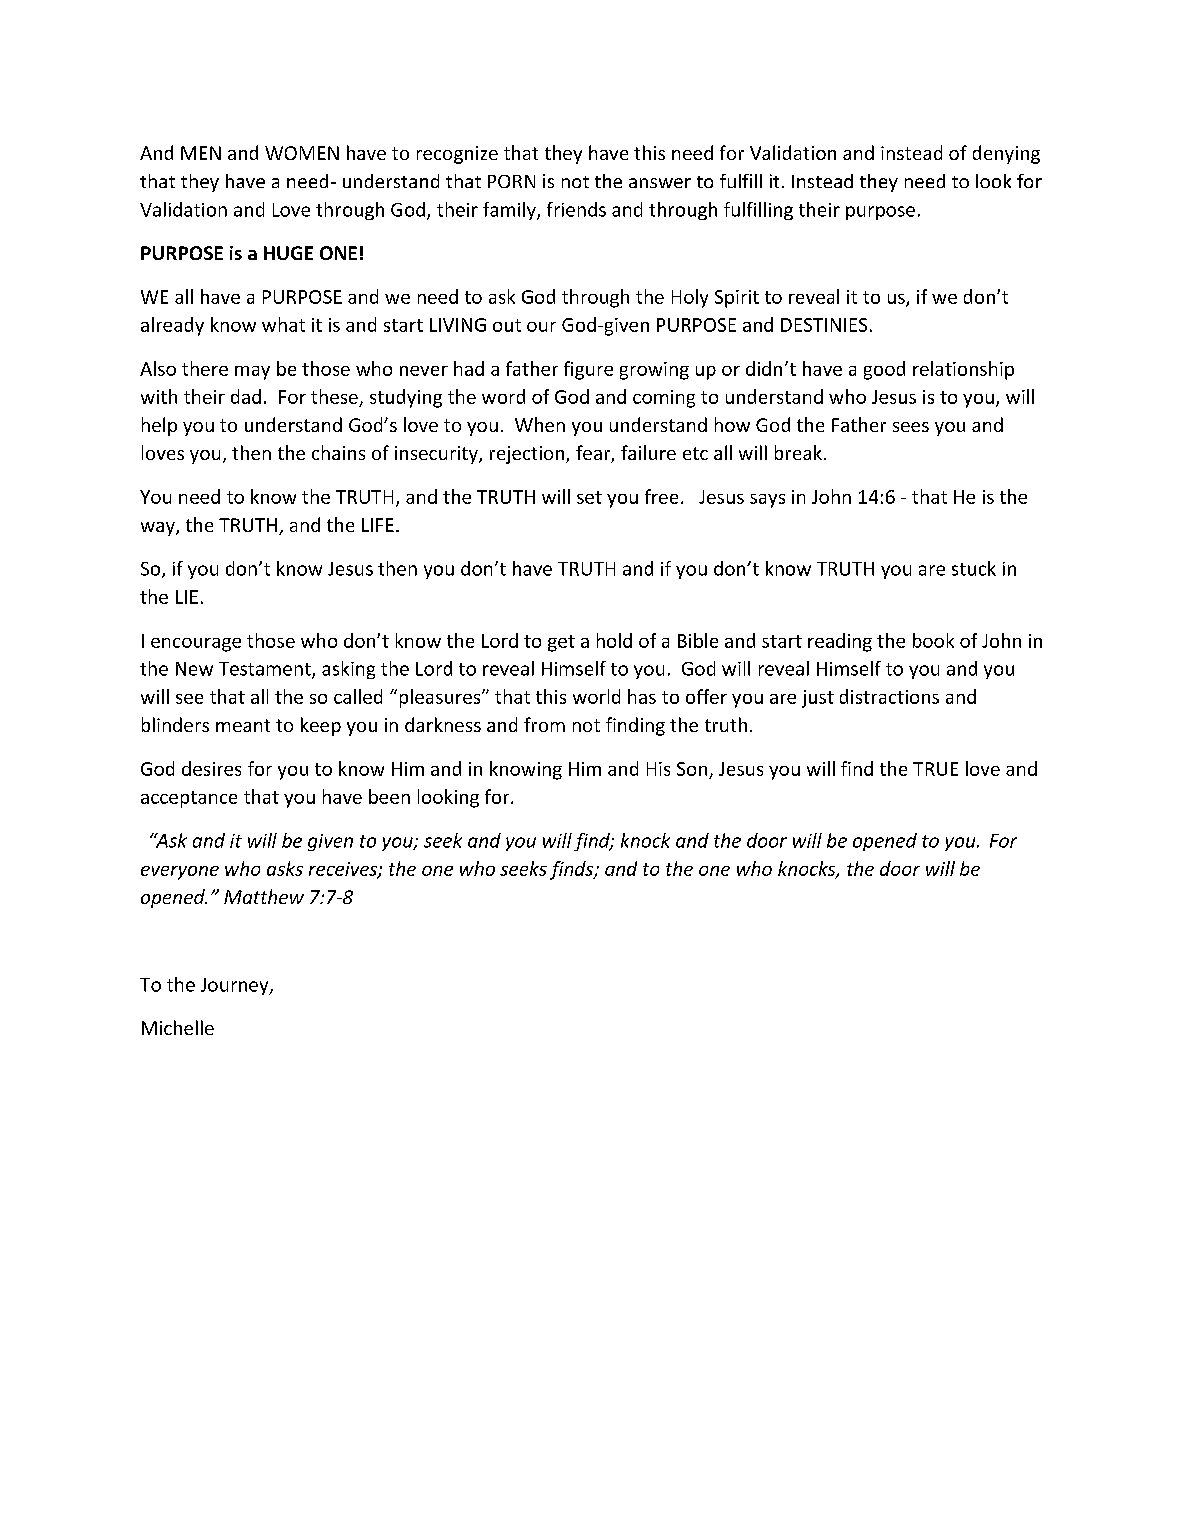  What do you see at coordinates (189, 799) in the screenshot?
I see `acceptance` at bounding box center [189, 799].
